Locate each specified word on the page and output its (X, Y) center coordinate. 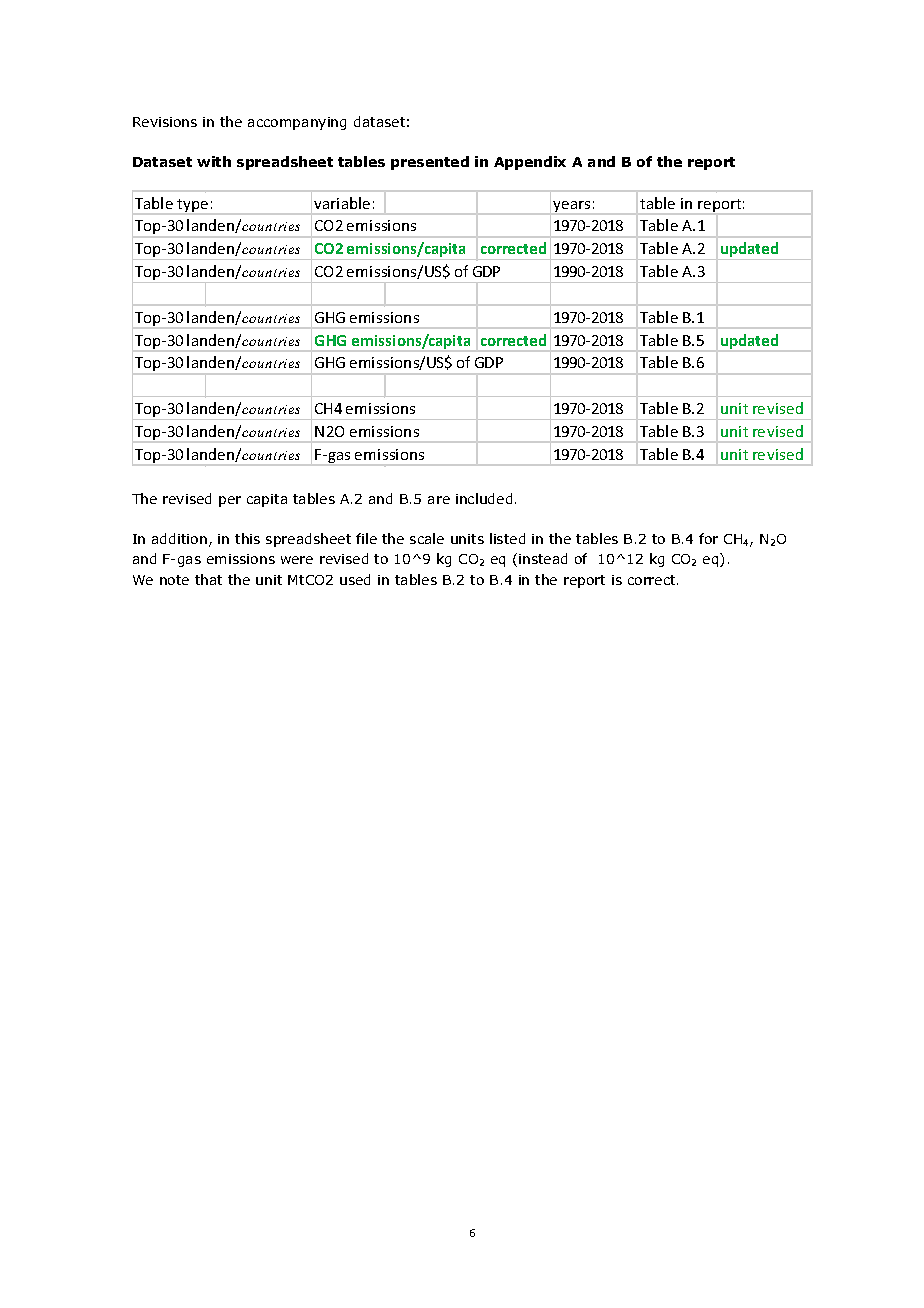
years (571, 206)
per (230, 501)
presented (430, 163)
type (192, 205)
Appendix (530, 163)
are (439, 500)
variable (342, 203)
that (208, 579)
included (484, 498)
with (214, 161)
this (247, 538)
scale (427, 538)
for (708, 538)
